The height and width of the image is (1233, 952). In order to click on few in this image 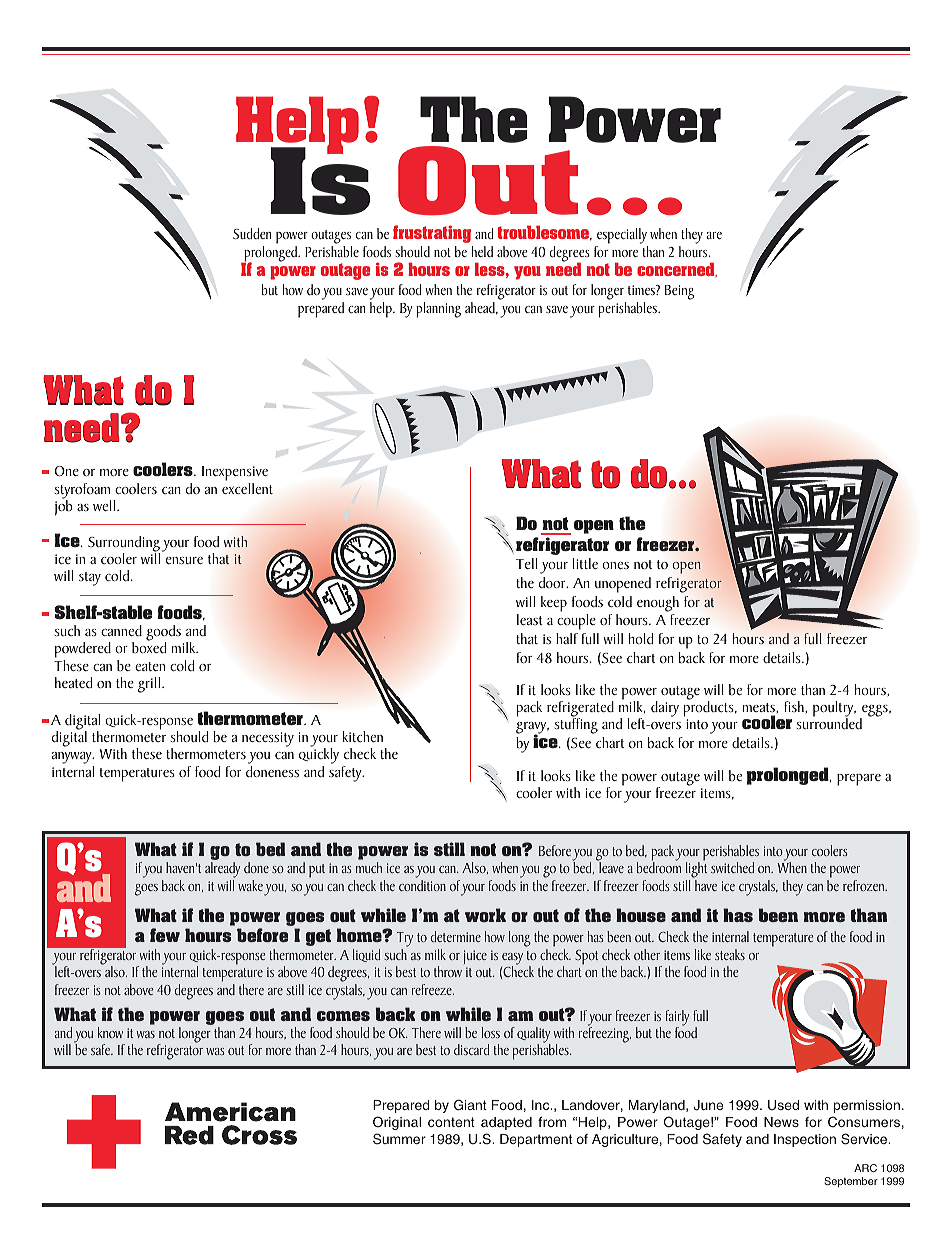, I will do `click(165, 935)`.
